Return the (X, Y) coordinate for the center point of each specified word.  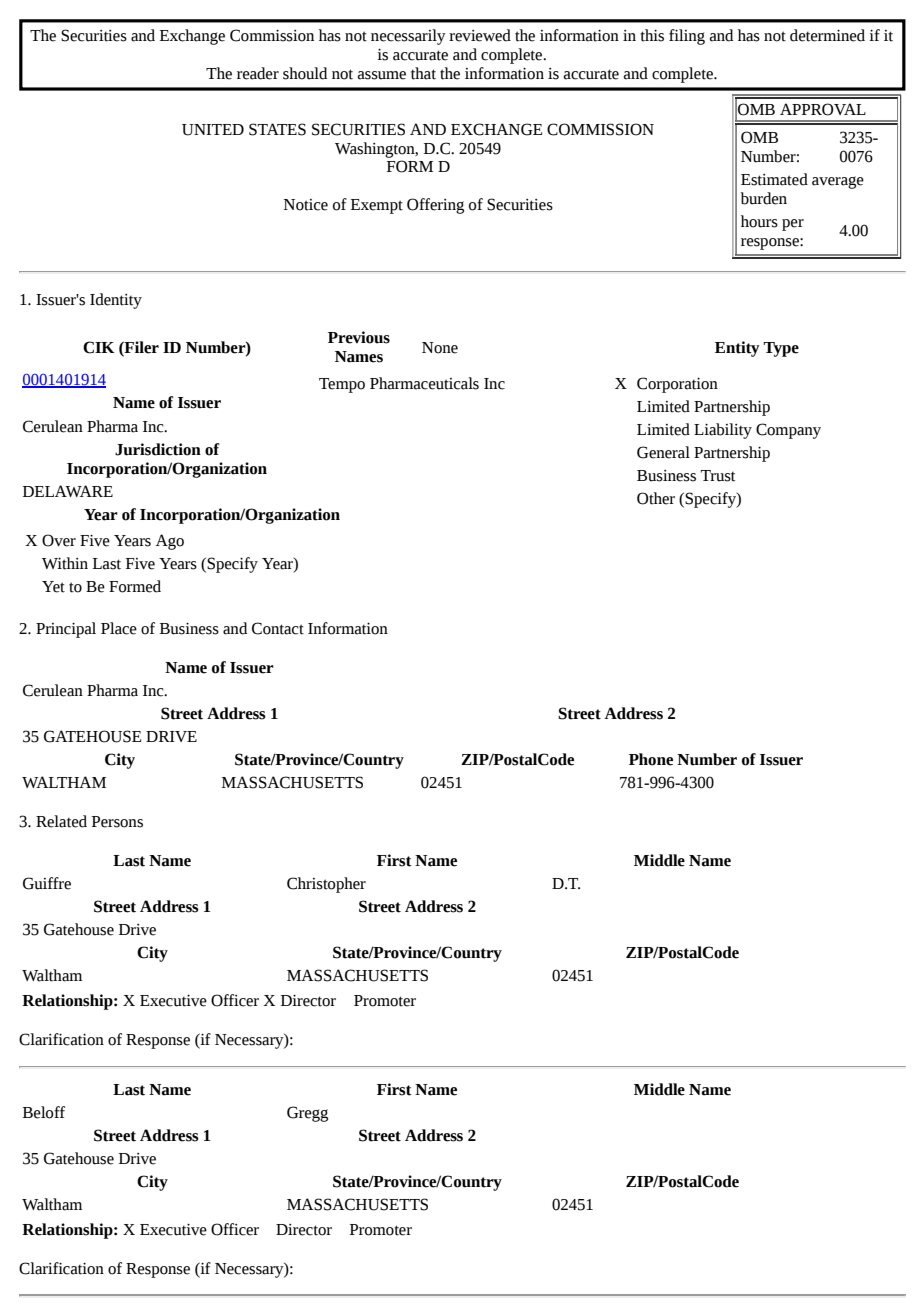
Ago (170, 542)
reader (258, 73)
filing (687, 37)
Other (656, 498)
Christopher (326, 885)
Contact (278, 628)
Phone (651, 759)
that (423, 73)
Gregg (307, 1114)
